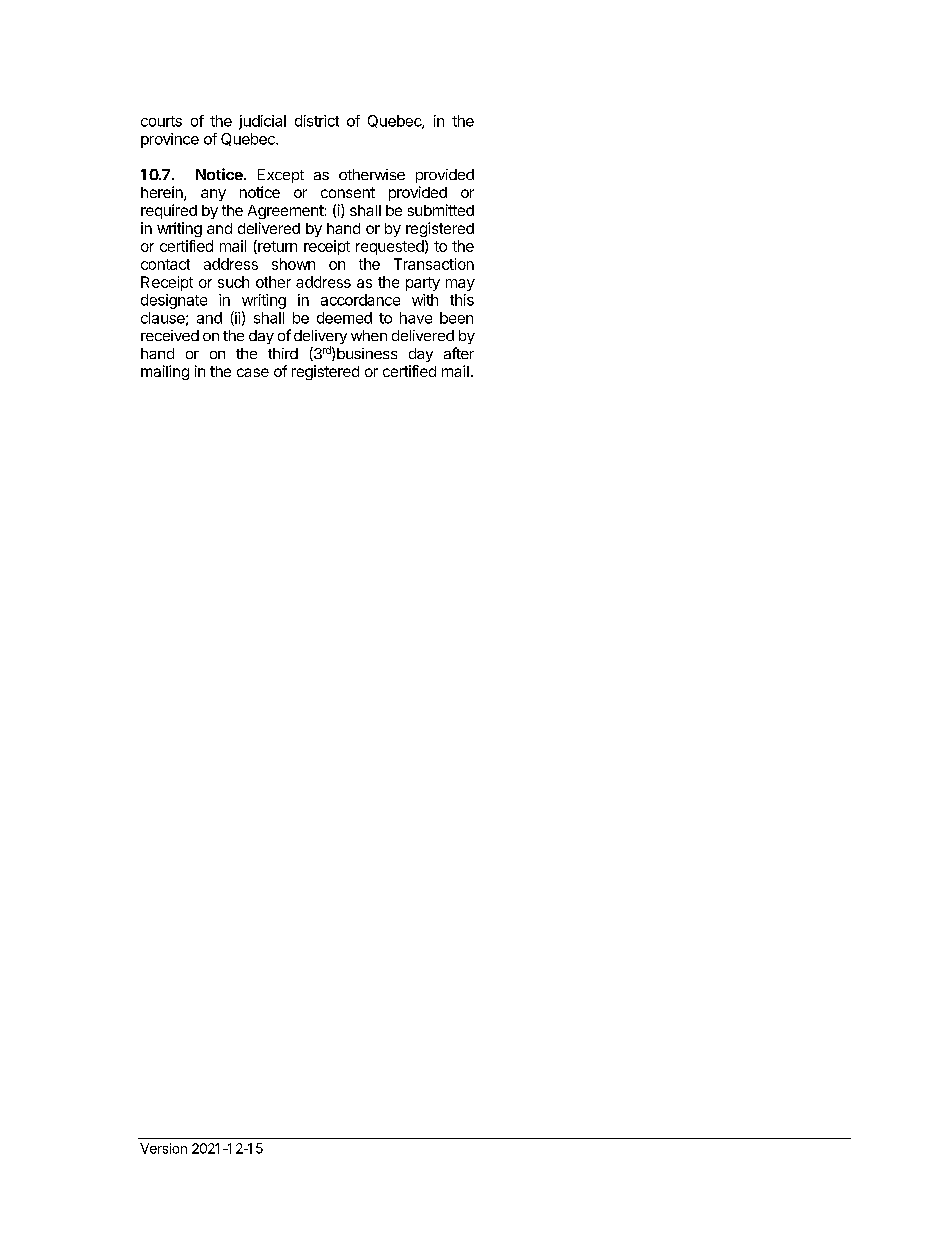 This page has width=952, height=1233. I want to click on province, so click(170, 140).
